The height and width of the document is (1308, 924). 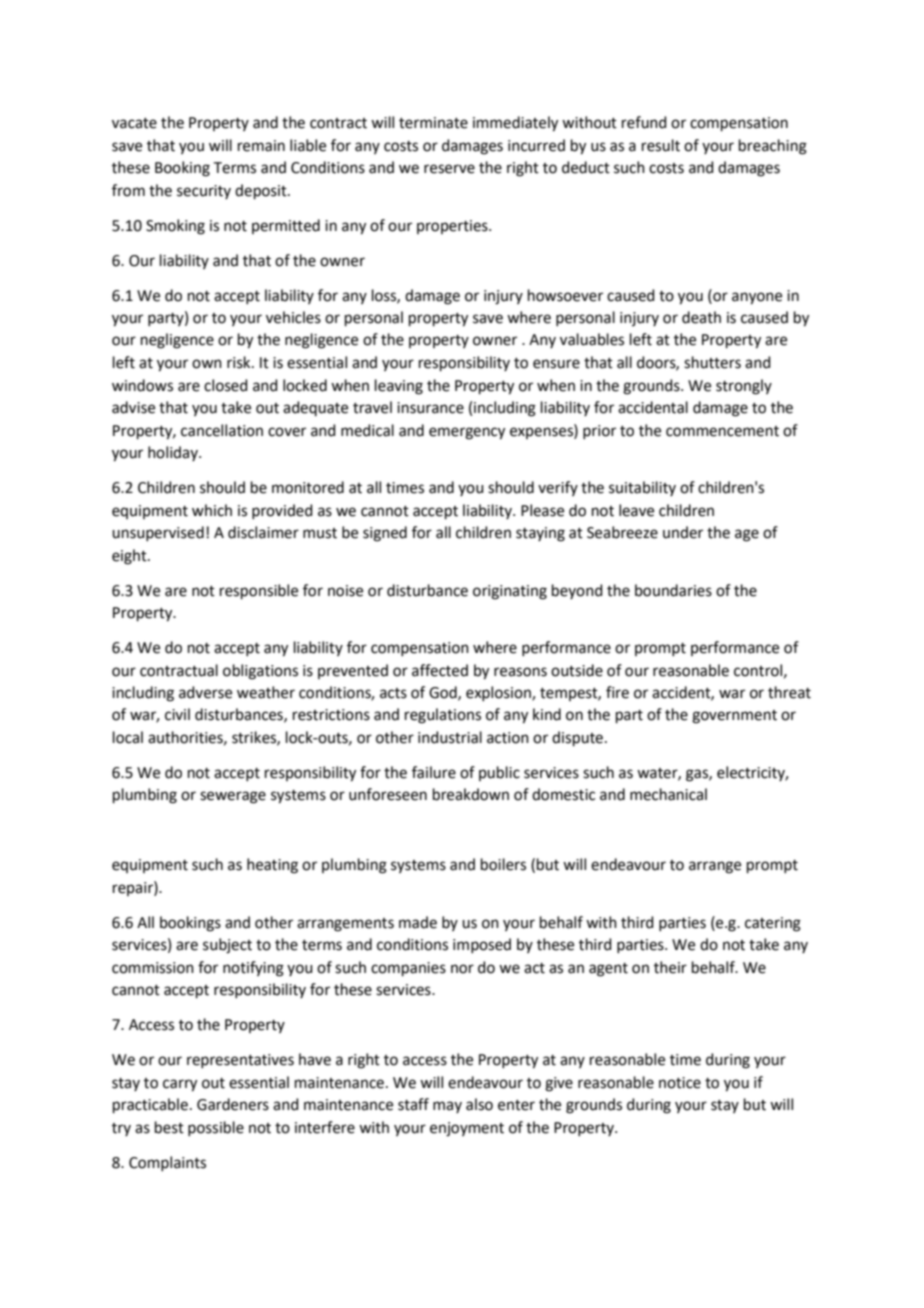 I want to click on strongly, so click(x=744, y=387).
